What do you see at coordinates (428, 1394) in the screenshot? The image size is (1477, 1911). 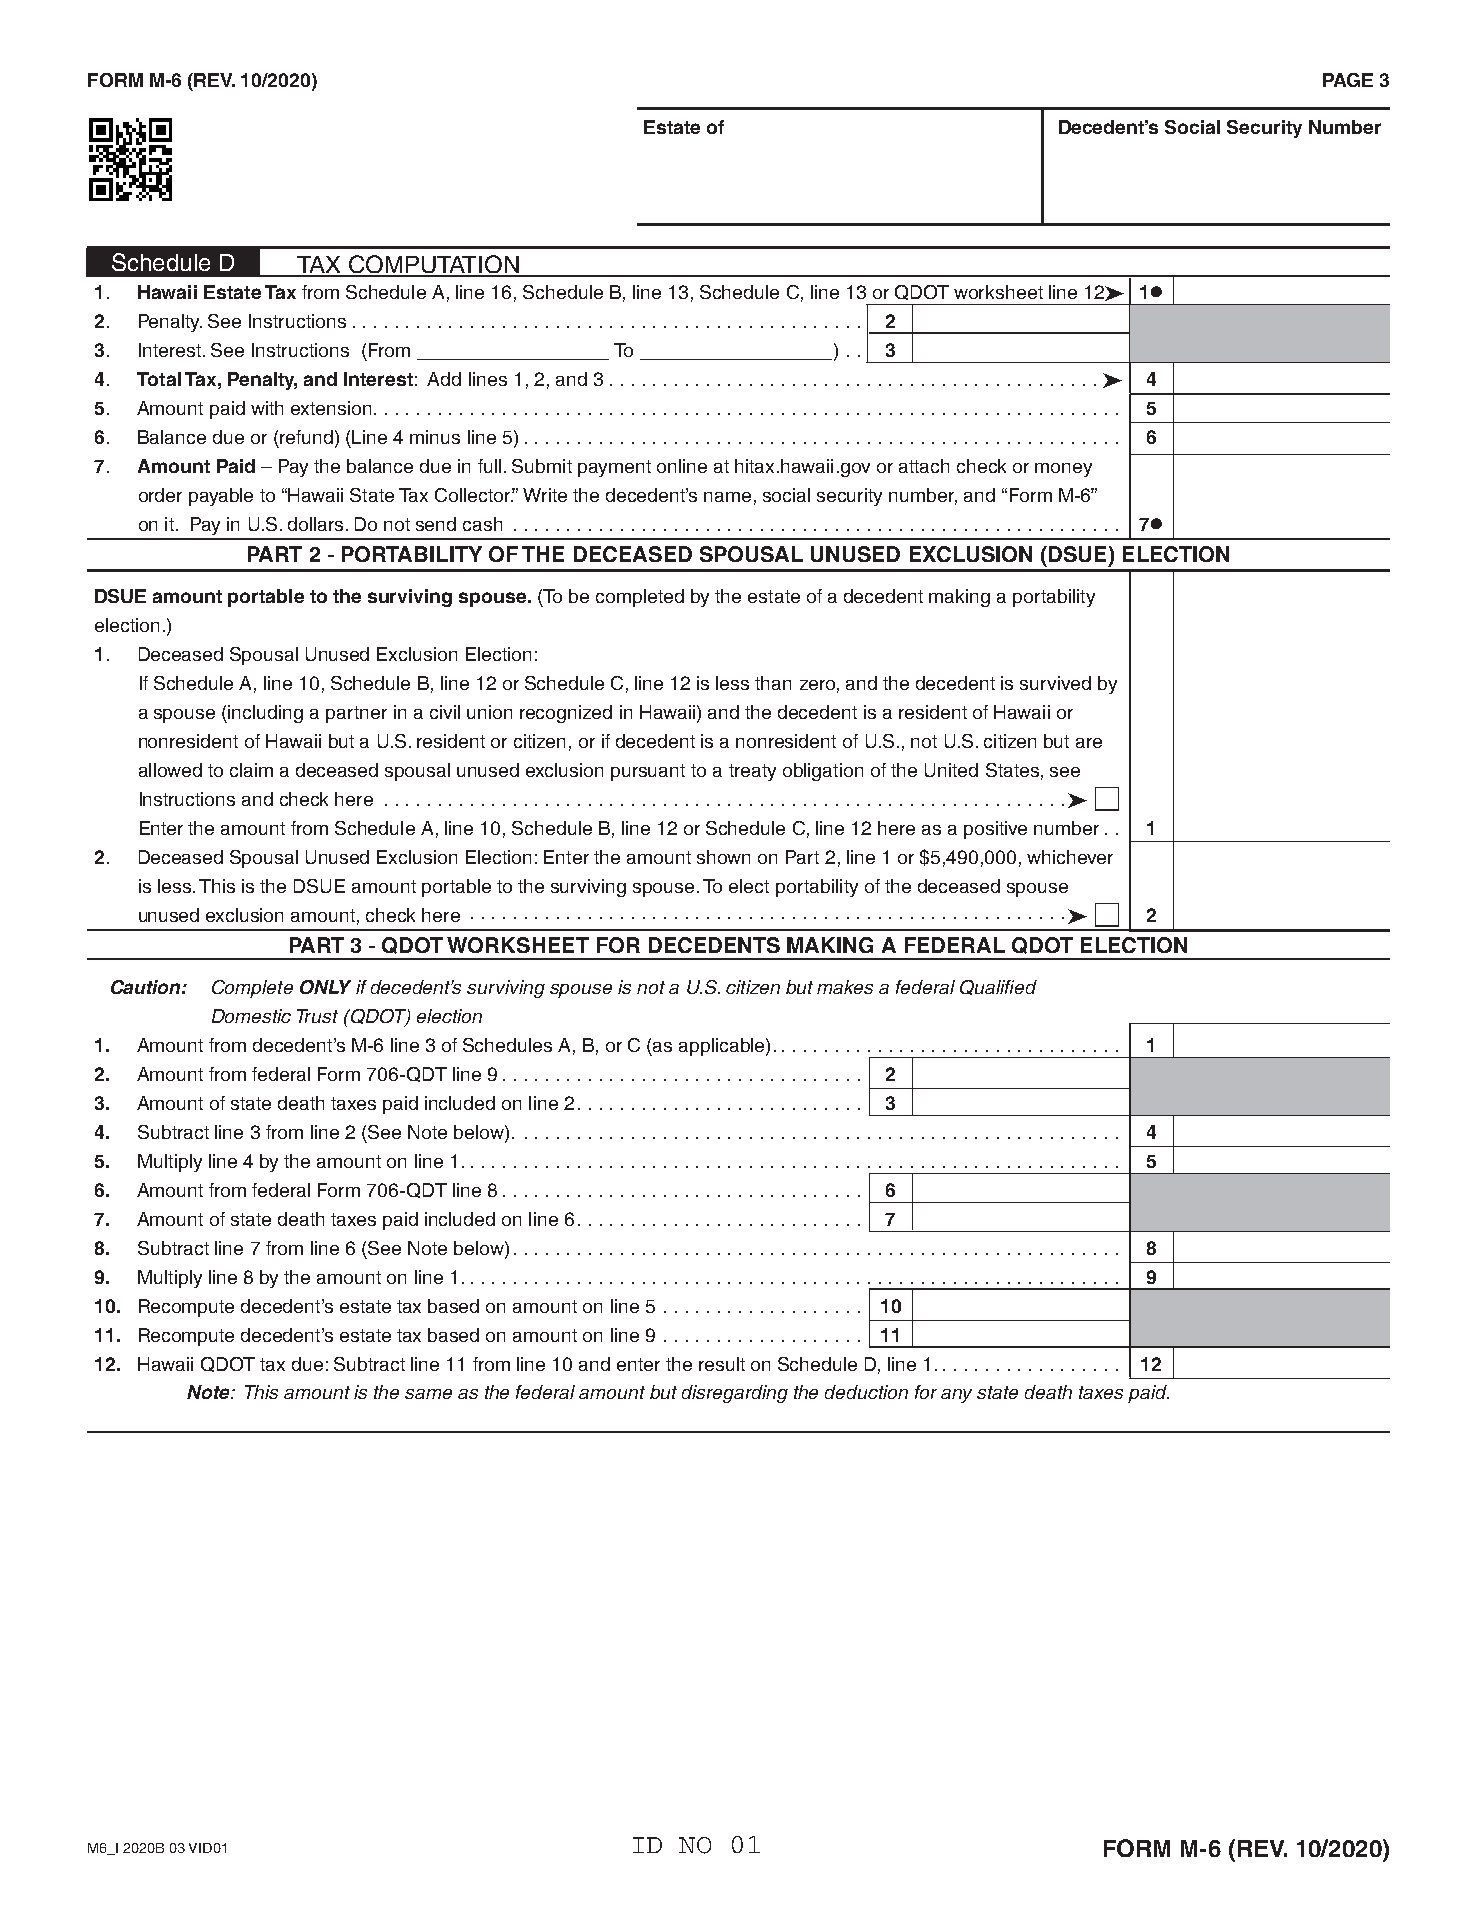 I see `same` at bounding box center [428, 1394].
